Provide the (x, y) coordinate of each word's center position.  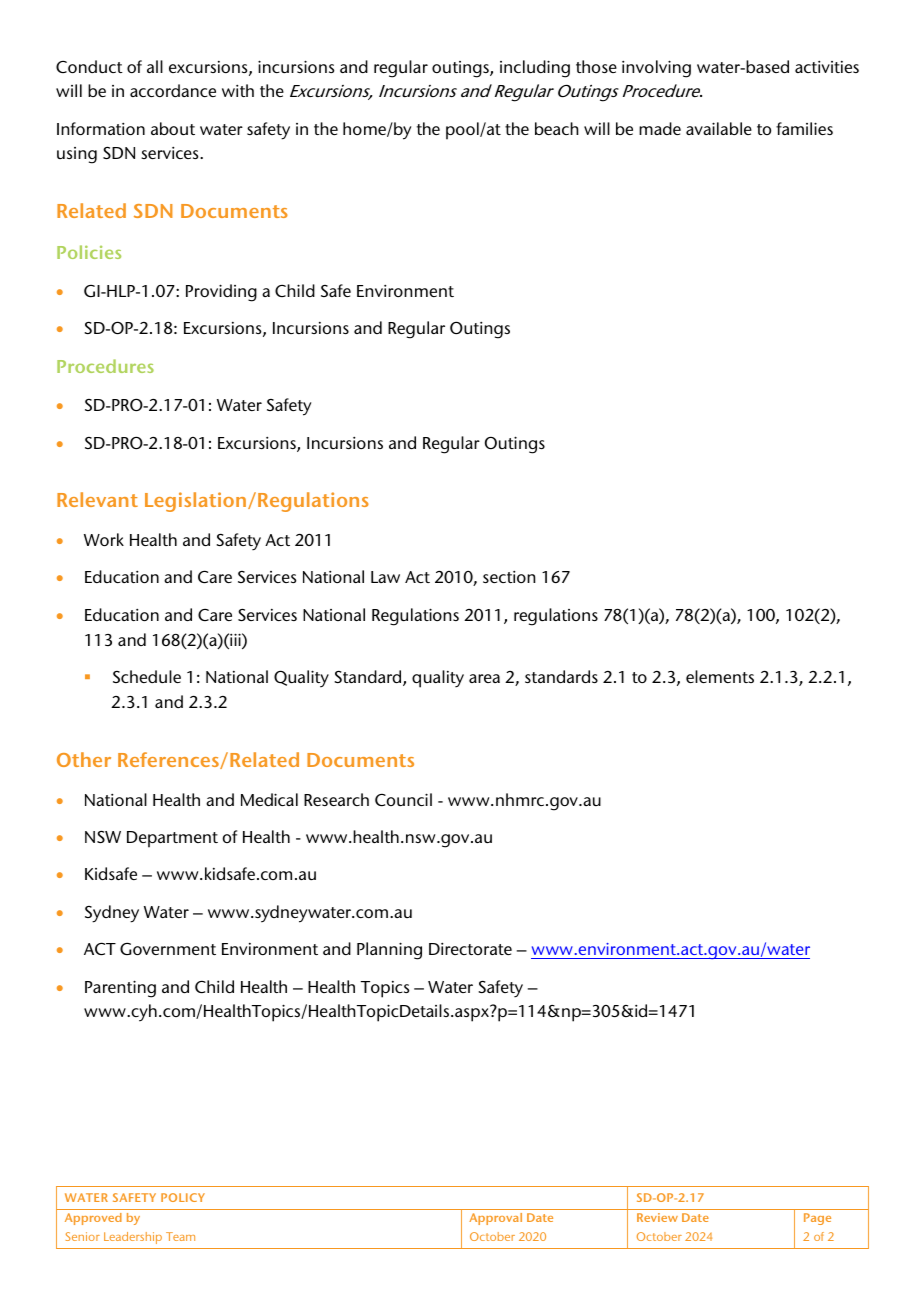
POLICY (183, 1197)
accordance (173, 90)
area (484, 678)
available (719, 128)
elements (720, 676)
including (535, 69)
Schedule (147, 676)
